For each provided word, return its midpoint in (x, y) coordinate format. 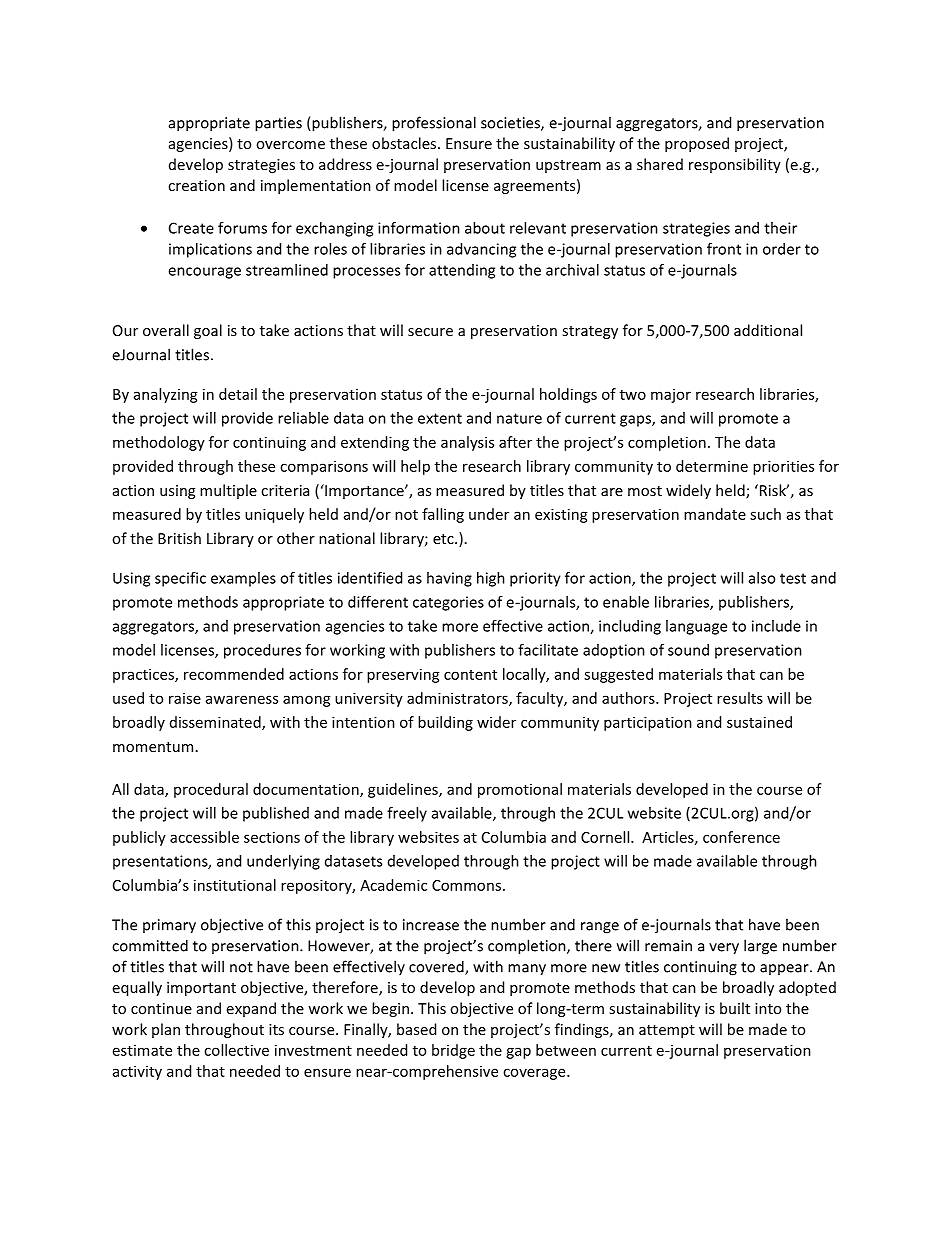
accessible (204, 837)
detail (238, 394)
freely (407, 814)
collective (236, 1050)
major (671, 396)
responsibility (735, 165)
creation (196, 185)
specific (180, 579)
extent (440, 418)
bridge (453, 1051)
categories (448, 603)
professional (434, 124)
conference (741, 837)
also (762, 578)
